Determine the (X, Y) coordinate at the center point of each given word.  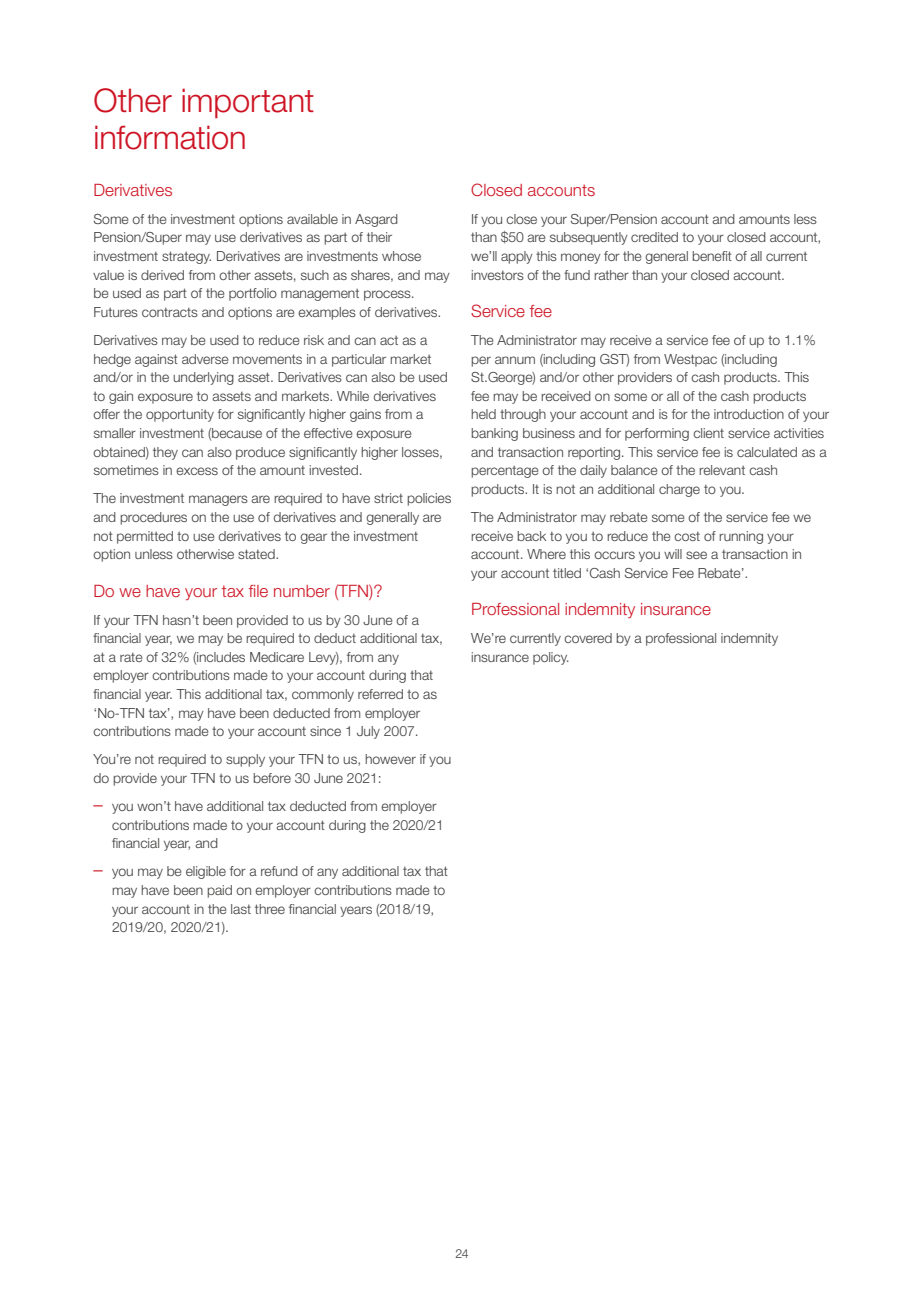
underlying (203, 378)
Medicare (277, 657)
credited (654, 237)
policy (551, 658)
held (483, 414)
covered (588, 638)
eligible (206, 872)
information (170, 137)
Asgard (376, 220)
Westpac (690, 360)
